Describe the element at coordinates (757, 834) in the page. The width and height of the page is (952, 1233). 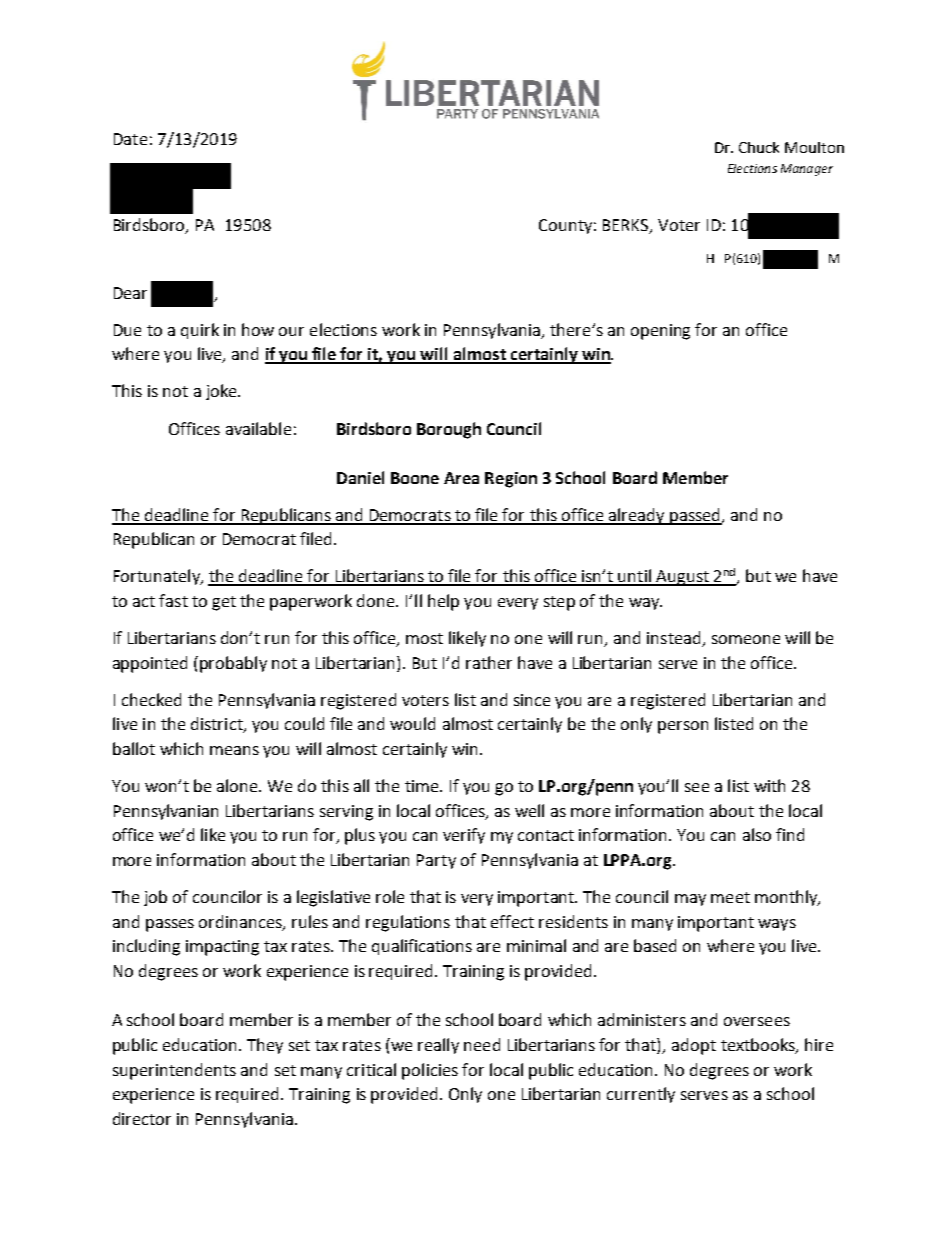
I see `also` at that location.
